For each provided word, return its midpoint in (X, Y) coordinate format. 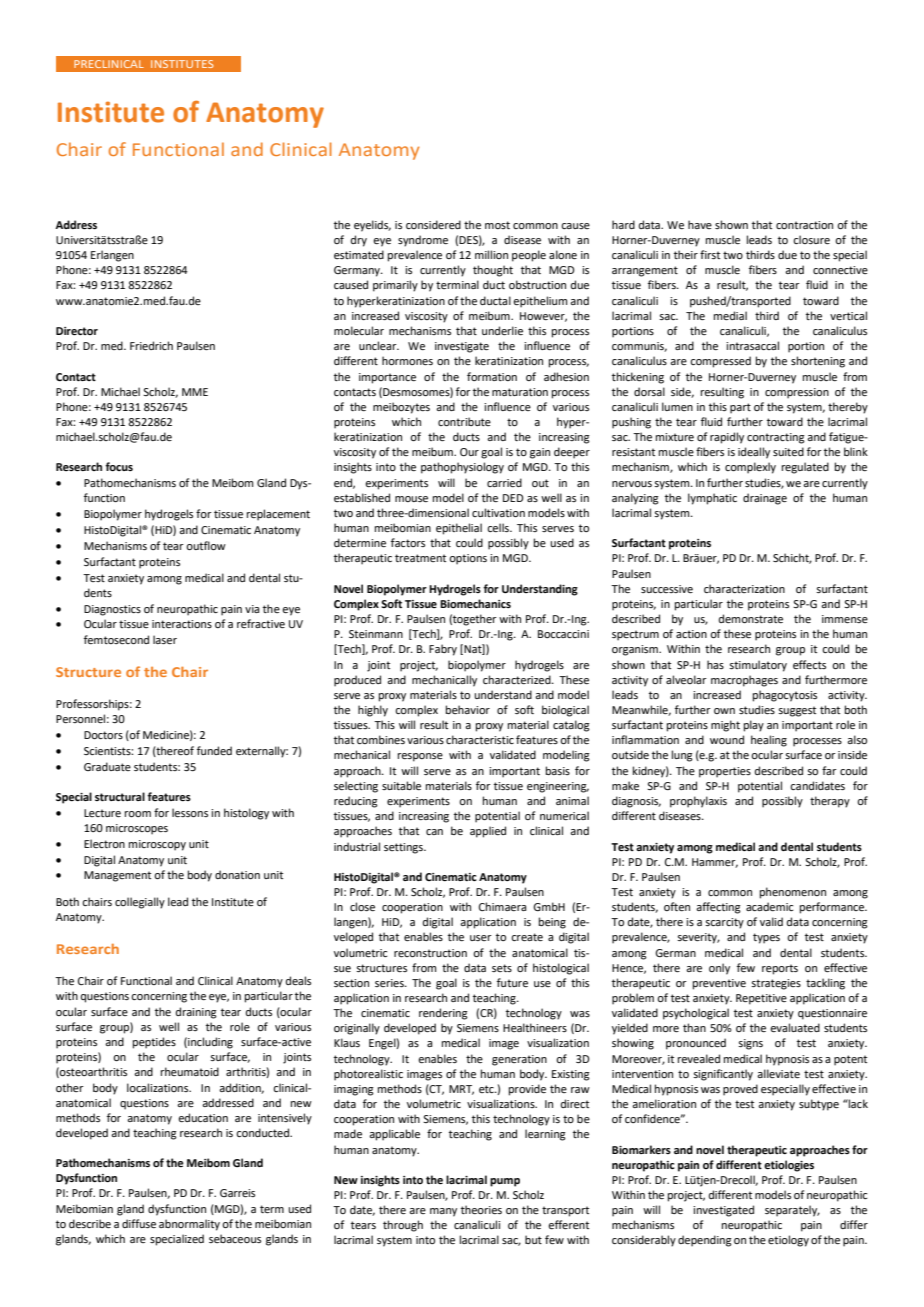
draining (196, 1013)
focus (119, 466)
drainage (765, 499)
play (754, 726)
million (491, 254)
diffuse (139, 1223)
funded (214, 750)
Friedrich (151, 345)
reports (780, 969)
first (710, 254)
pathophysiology (462, 468)
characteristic (480, 739)
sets (502, 968)
